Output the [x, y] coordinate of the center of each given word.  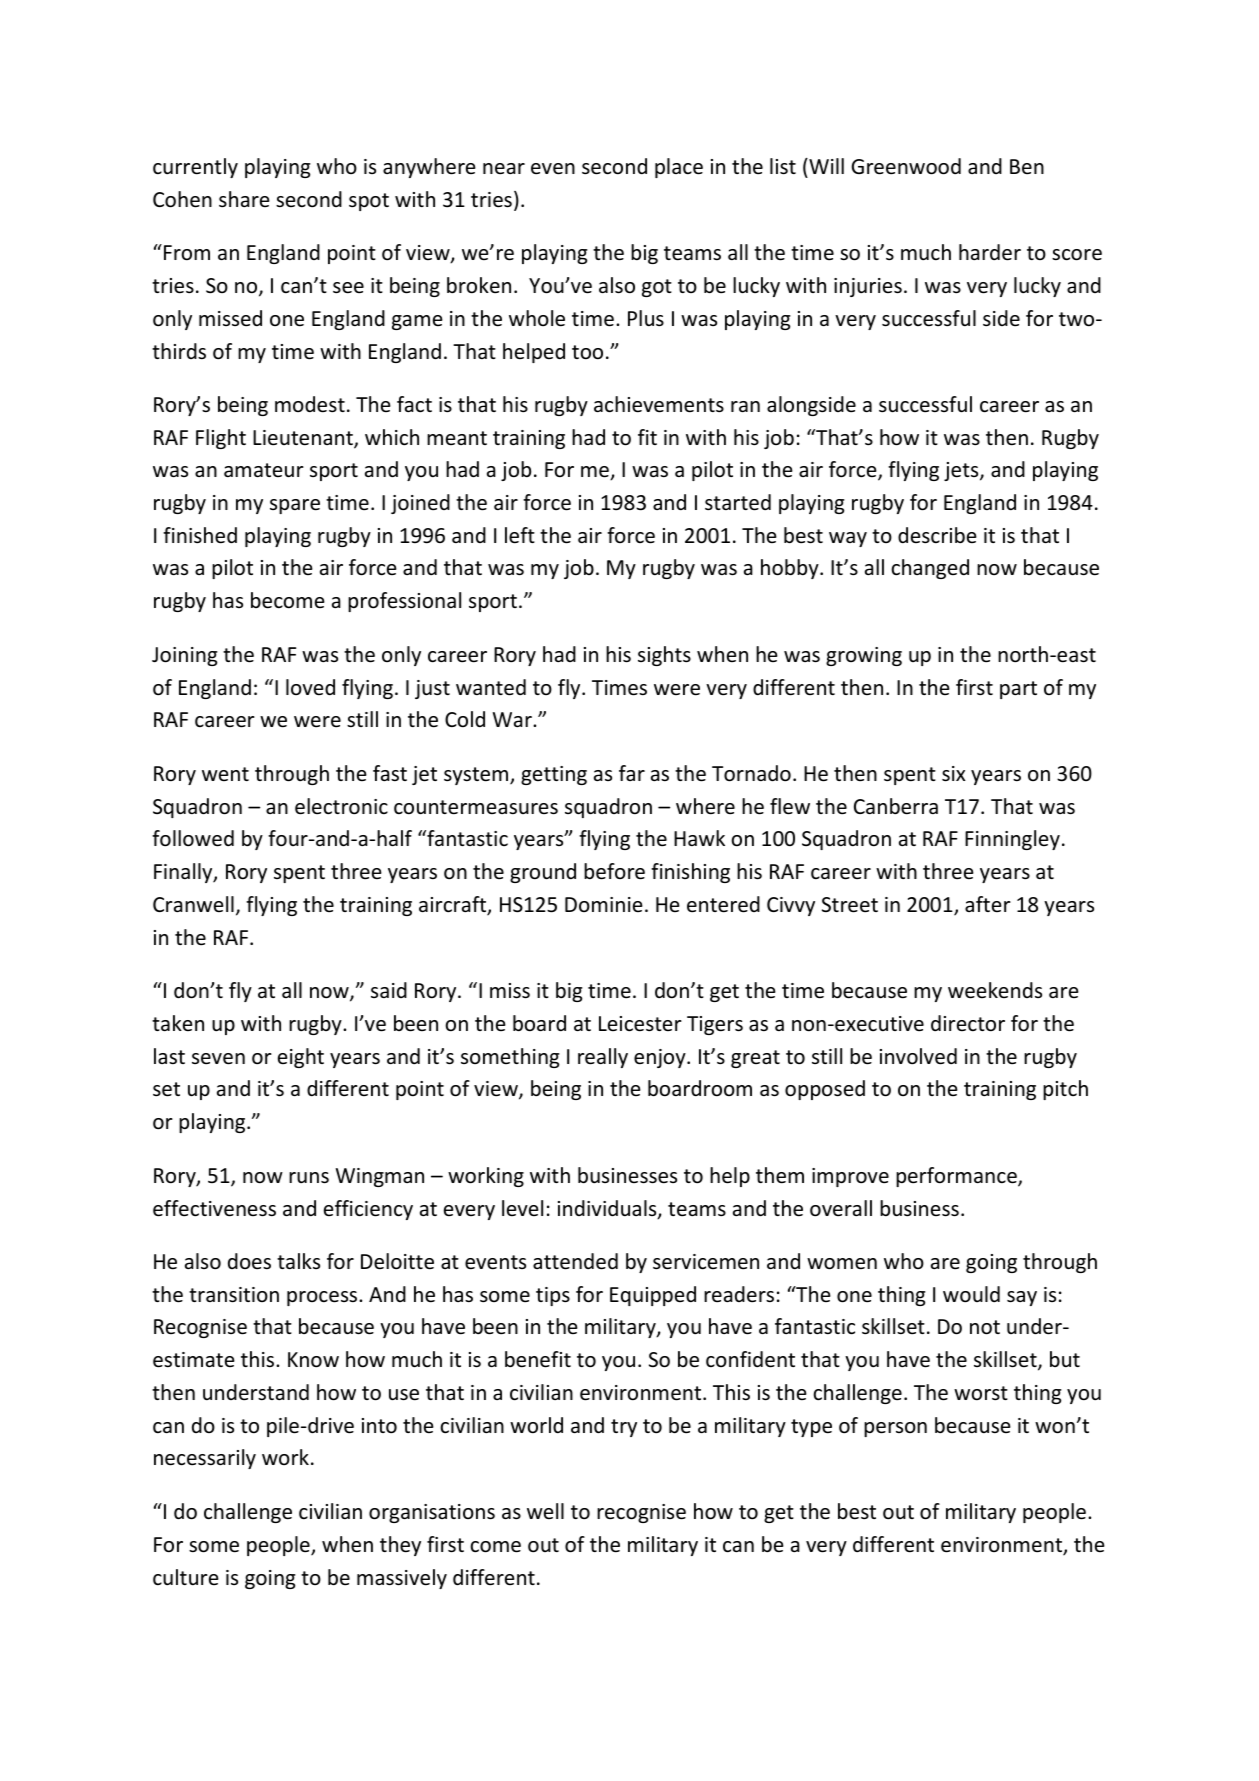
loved [310, 687]
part [1018, 690]
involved [918, 1056]
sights [664, 656]
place [679, 168]
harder [990, 252]
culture [186, 1577]
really [603, 1058]
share [244, 199]
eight [301, 1058]
